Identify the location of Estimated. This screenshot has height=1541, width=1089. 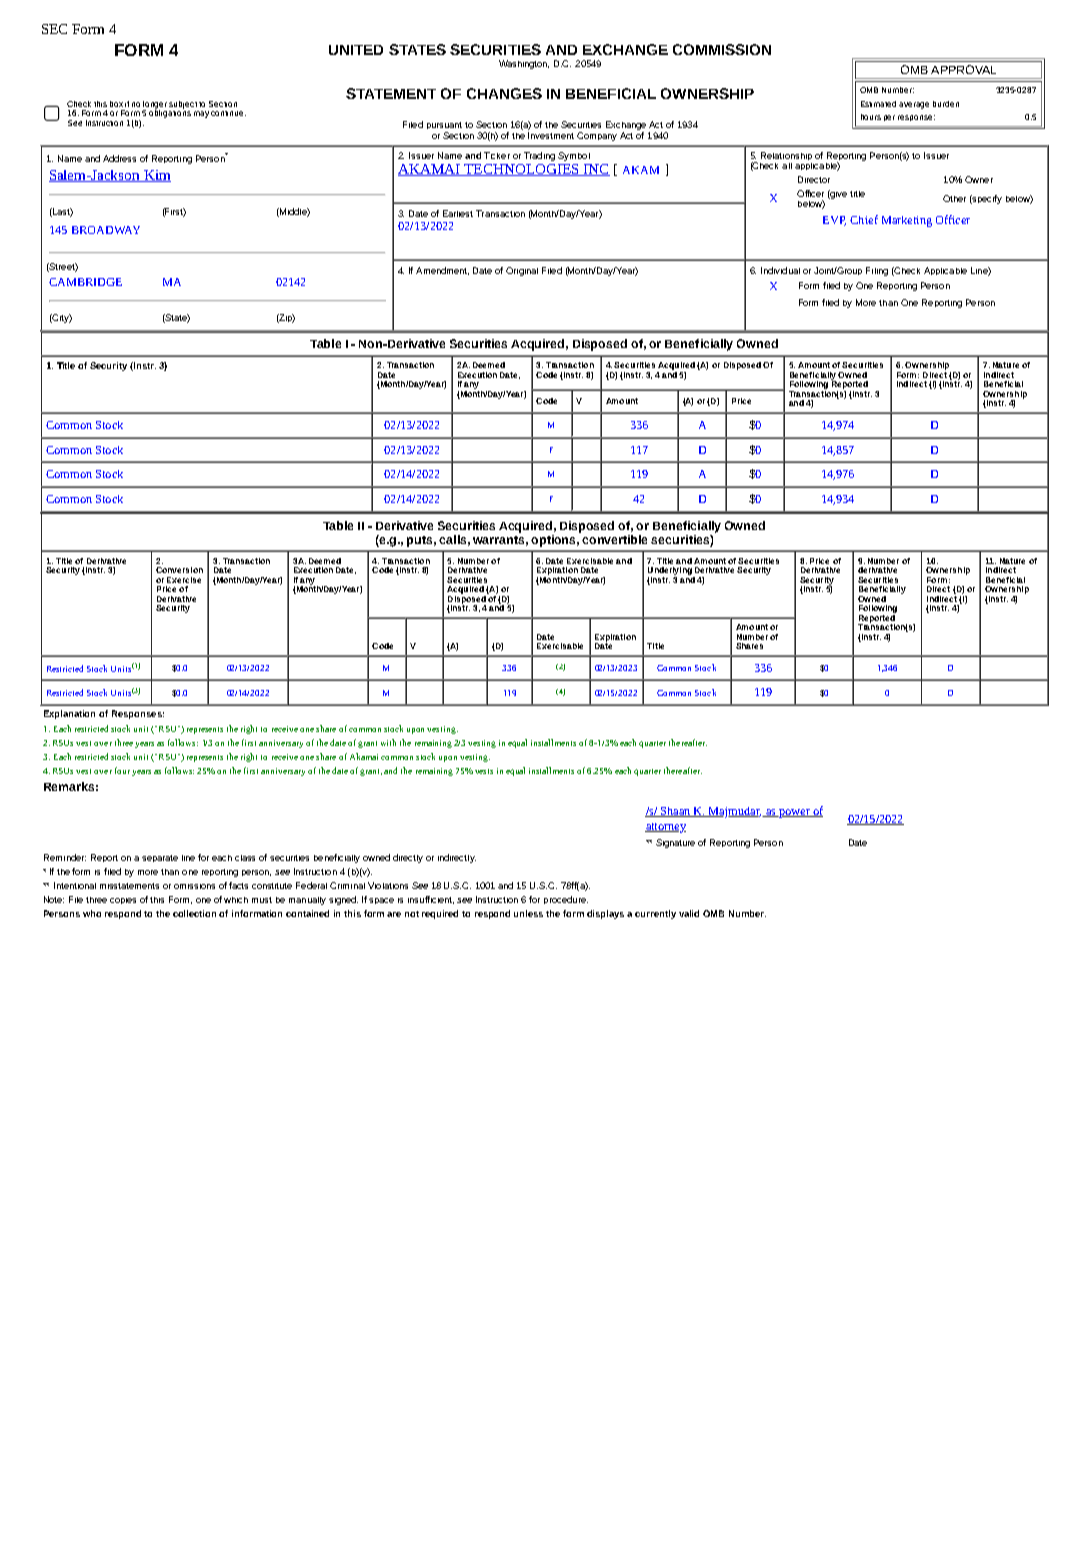
(878, 104).
